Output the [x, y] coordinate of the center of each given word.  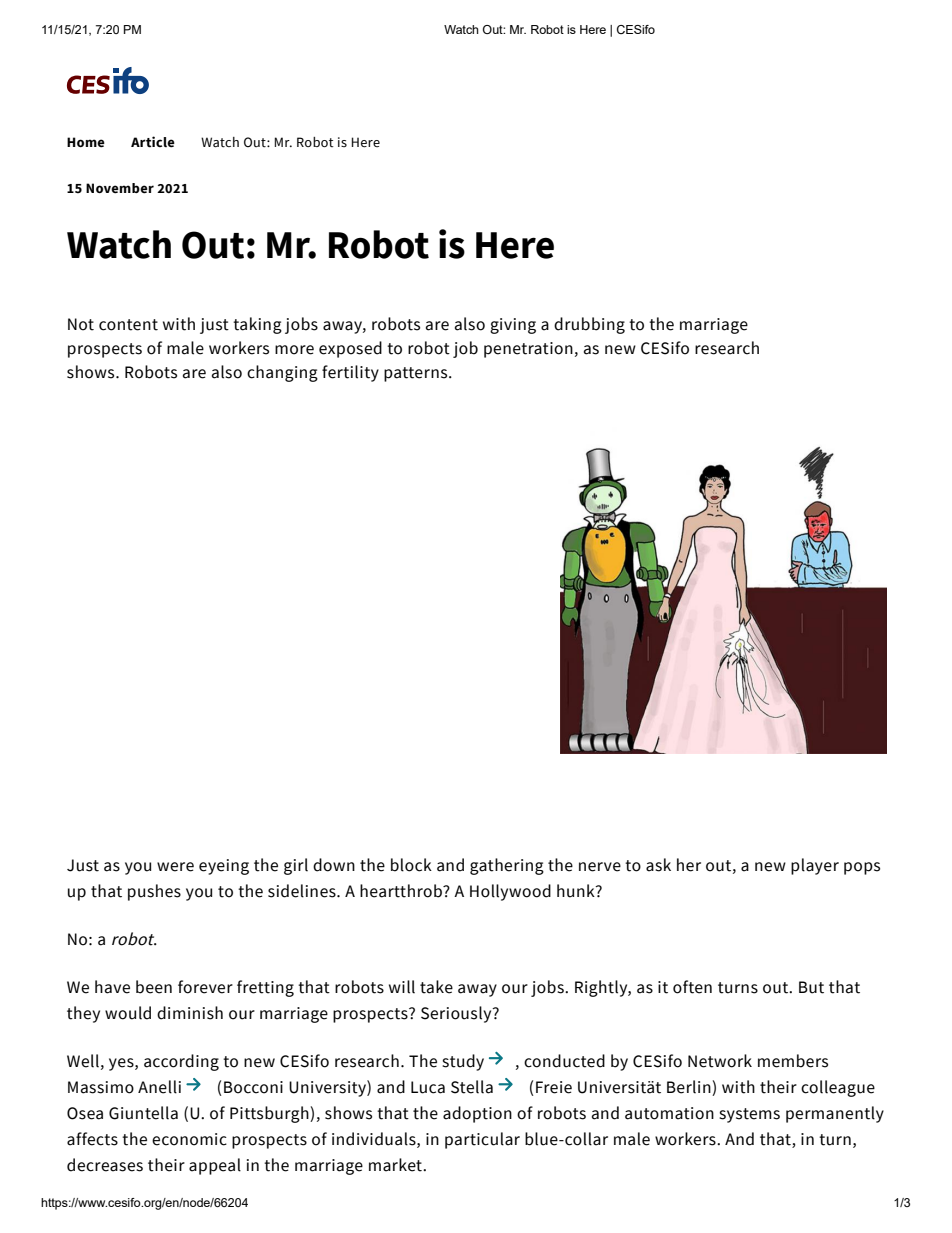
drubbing [589, 325]
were [175, 867]
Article [153, 142]
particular [482, 1140]
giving [513, 326]
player [815, 866]
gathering [507, 866]
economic [189, 1139]
